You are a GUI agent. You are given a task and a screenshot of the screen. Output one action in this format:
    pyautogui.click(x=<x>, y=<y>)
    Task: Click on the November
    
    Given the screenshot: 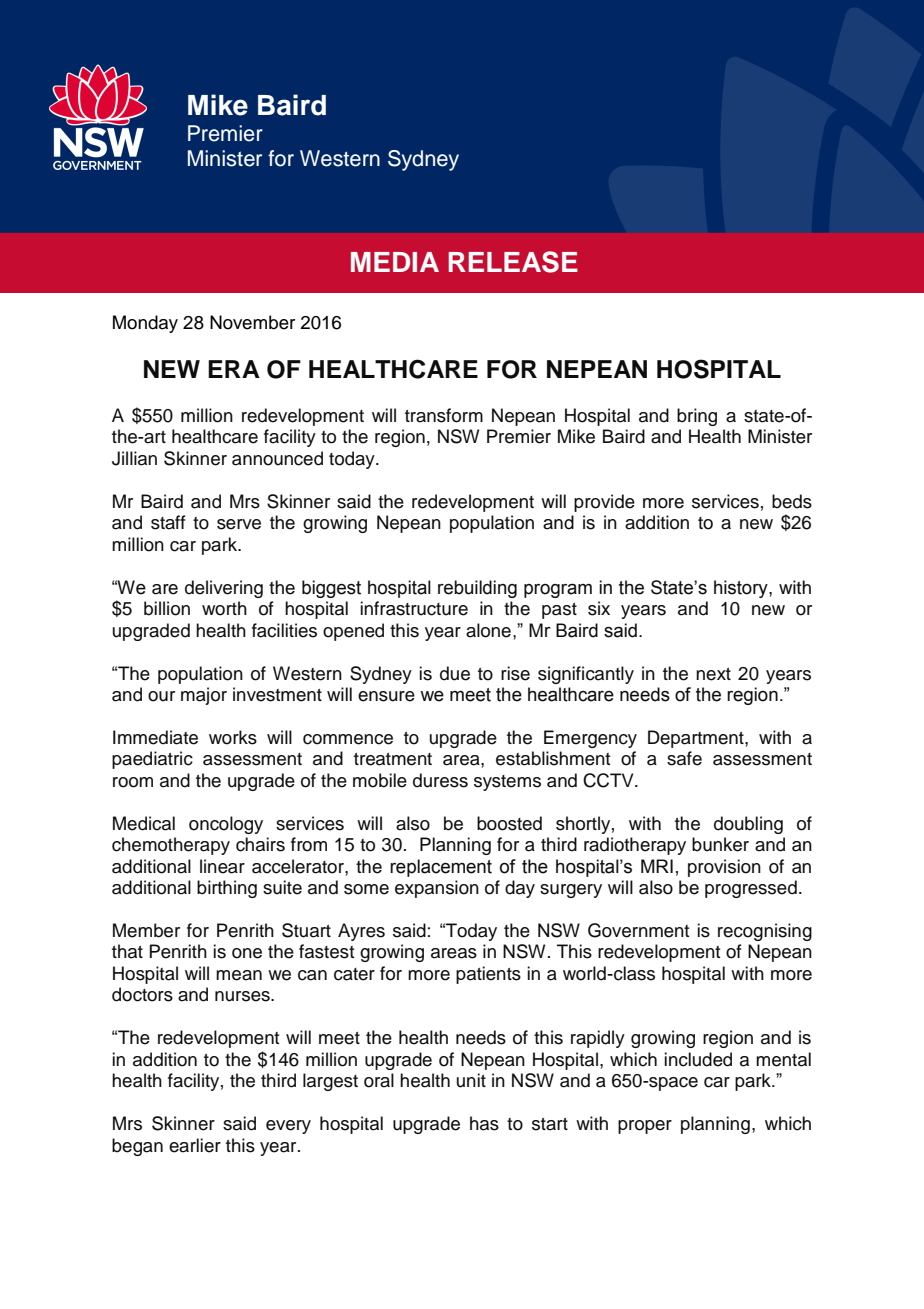 What is the action you would take?
    pyautogui.click(x=252, y=322)
